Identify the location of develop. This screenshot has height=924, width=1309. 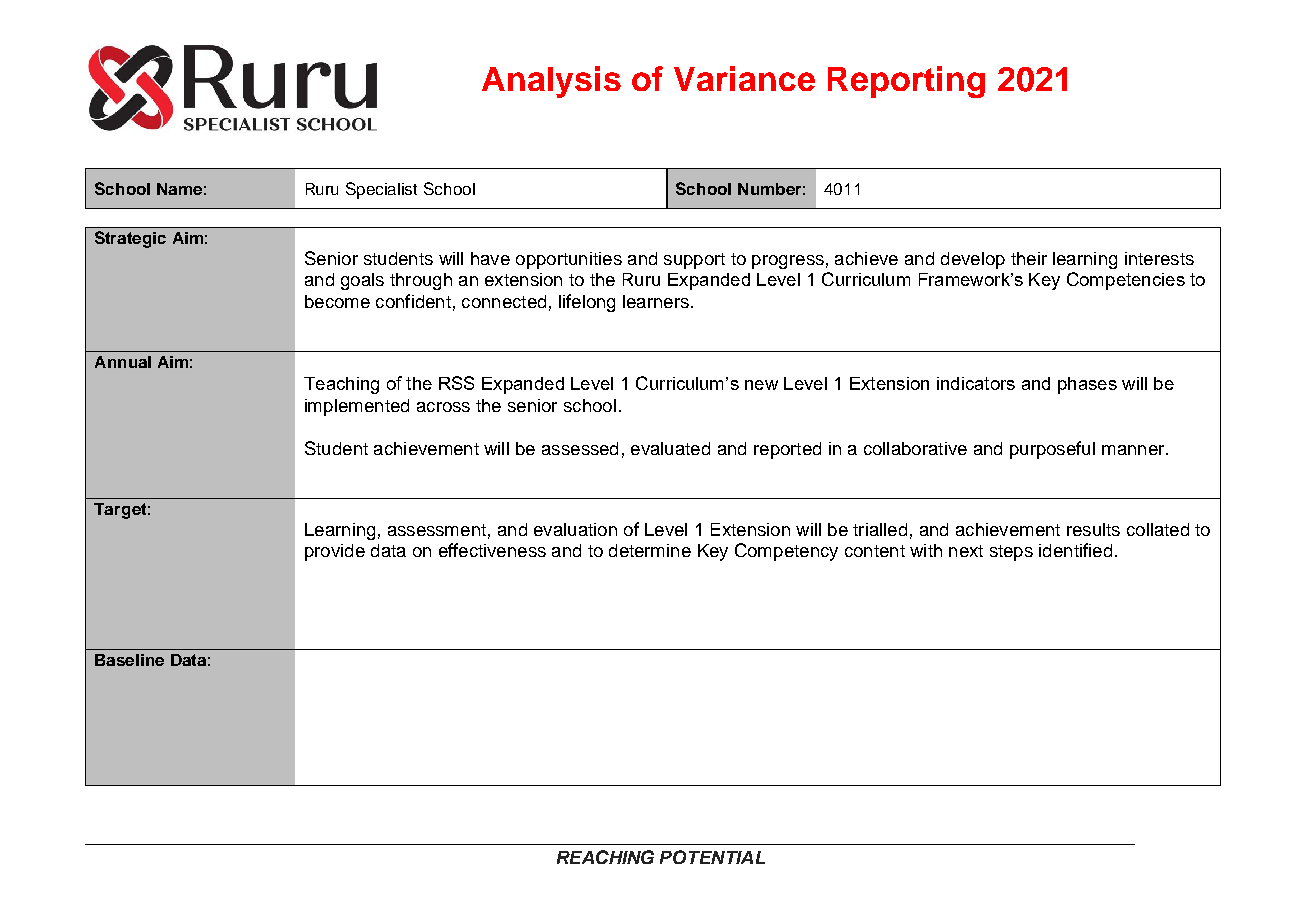
(973, 260).
